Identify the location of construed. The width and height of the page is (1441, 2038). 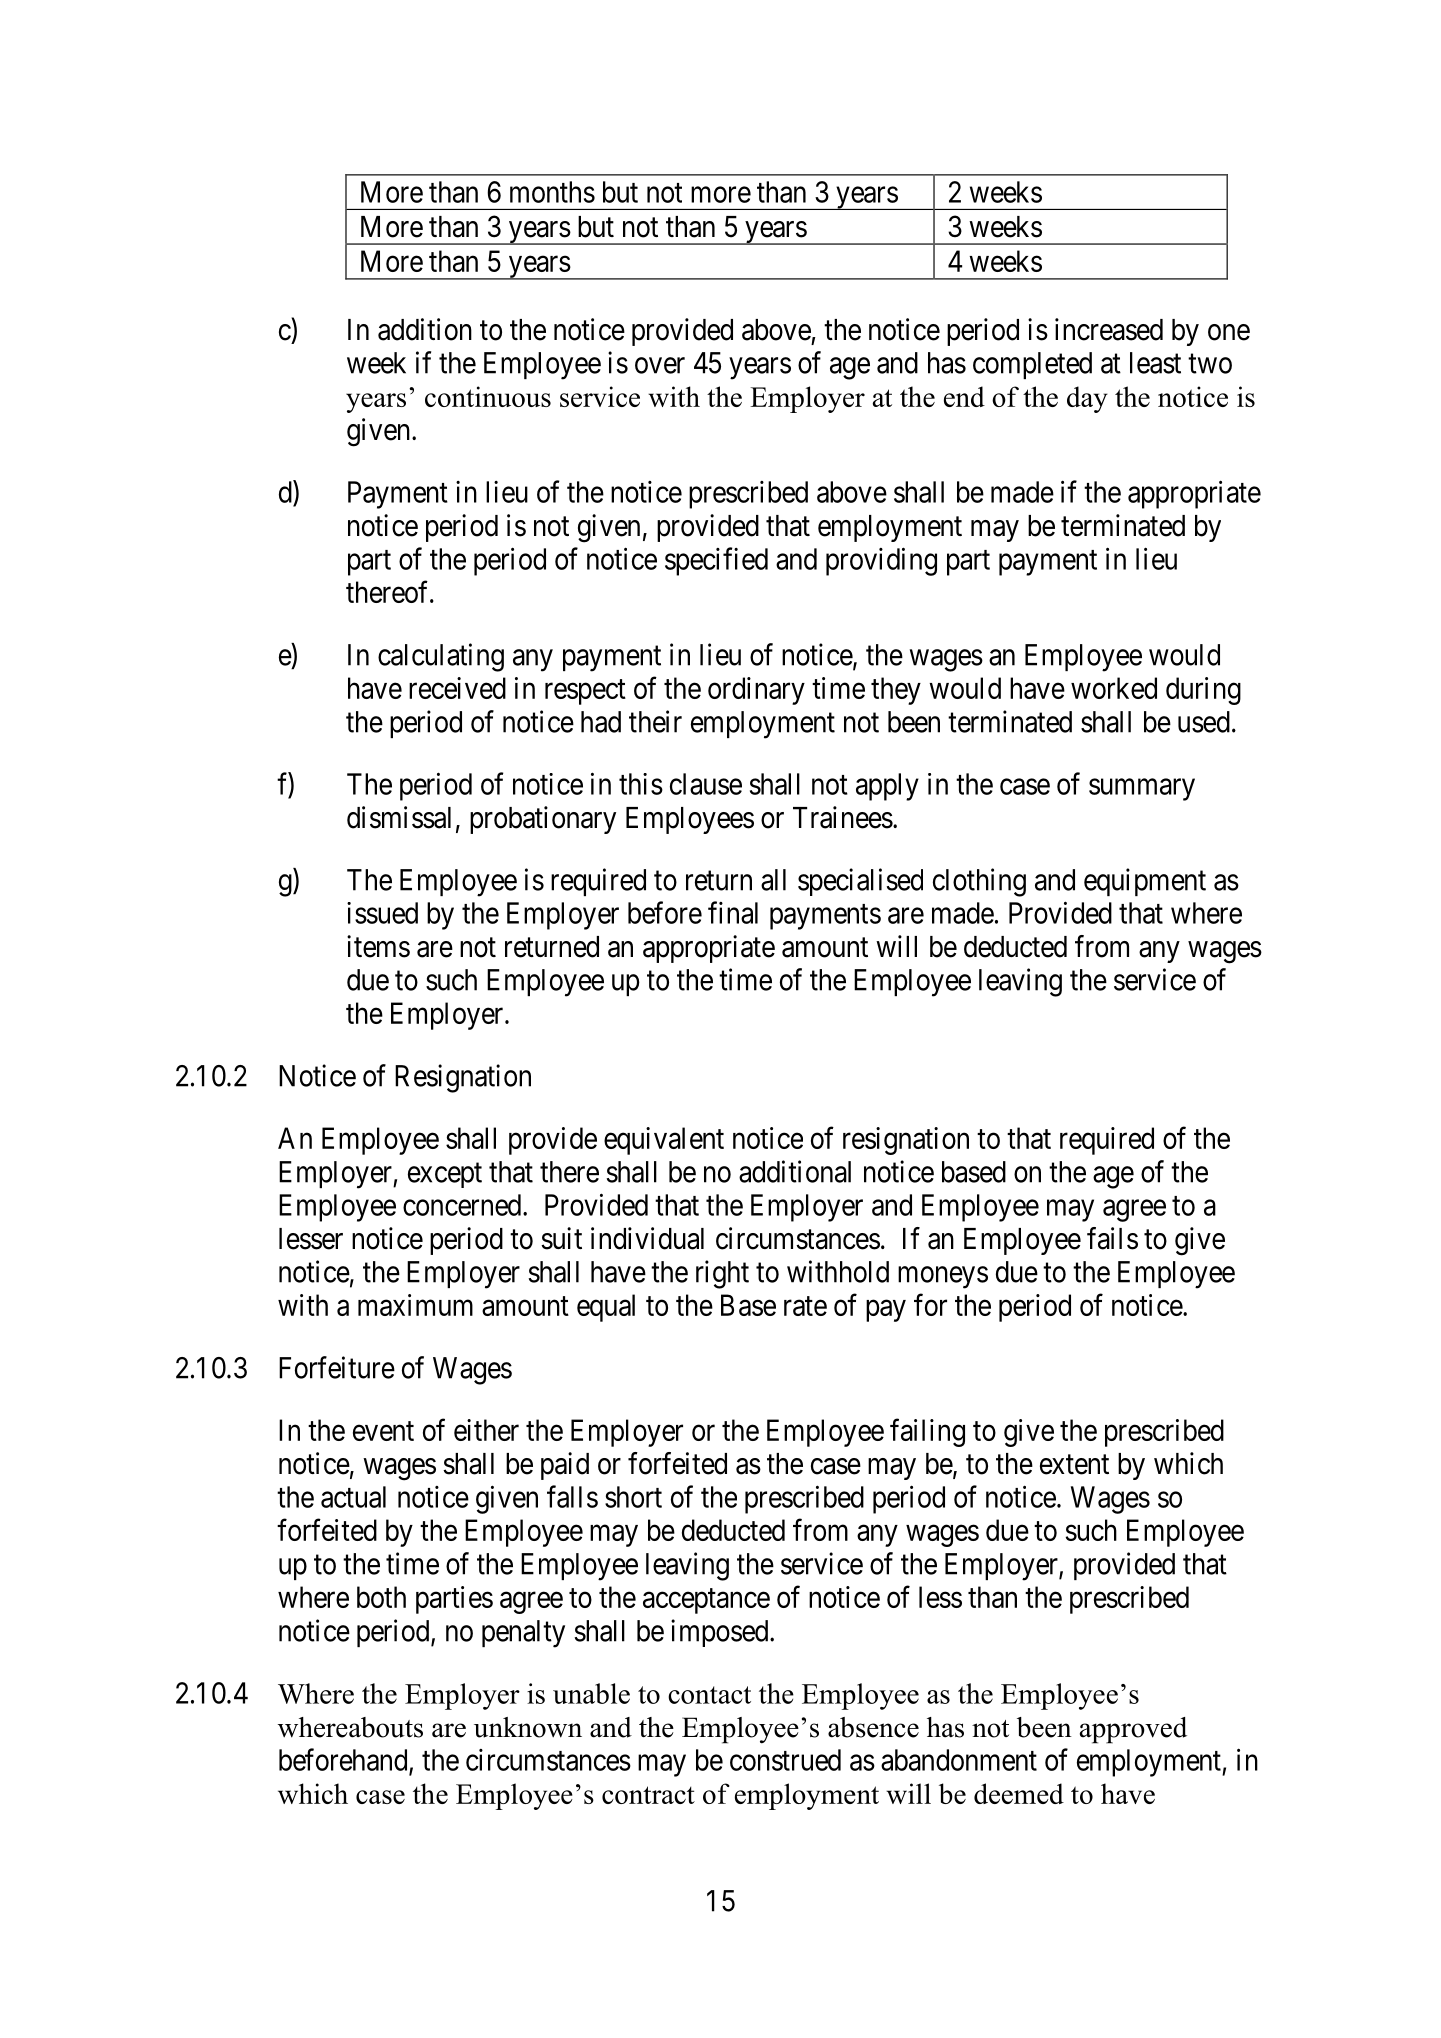
(785, 1760).
